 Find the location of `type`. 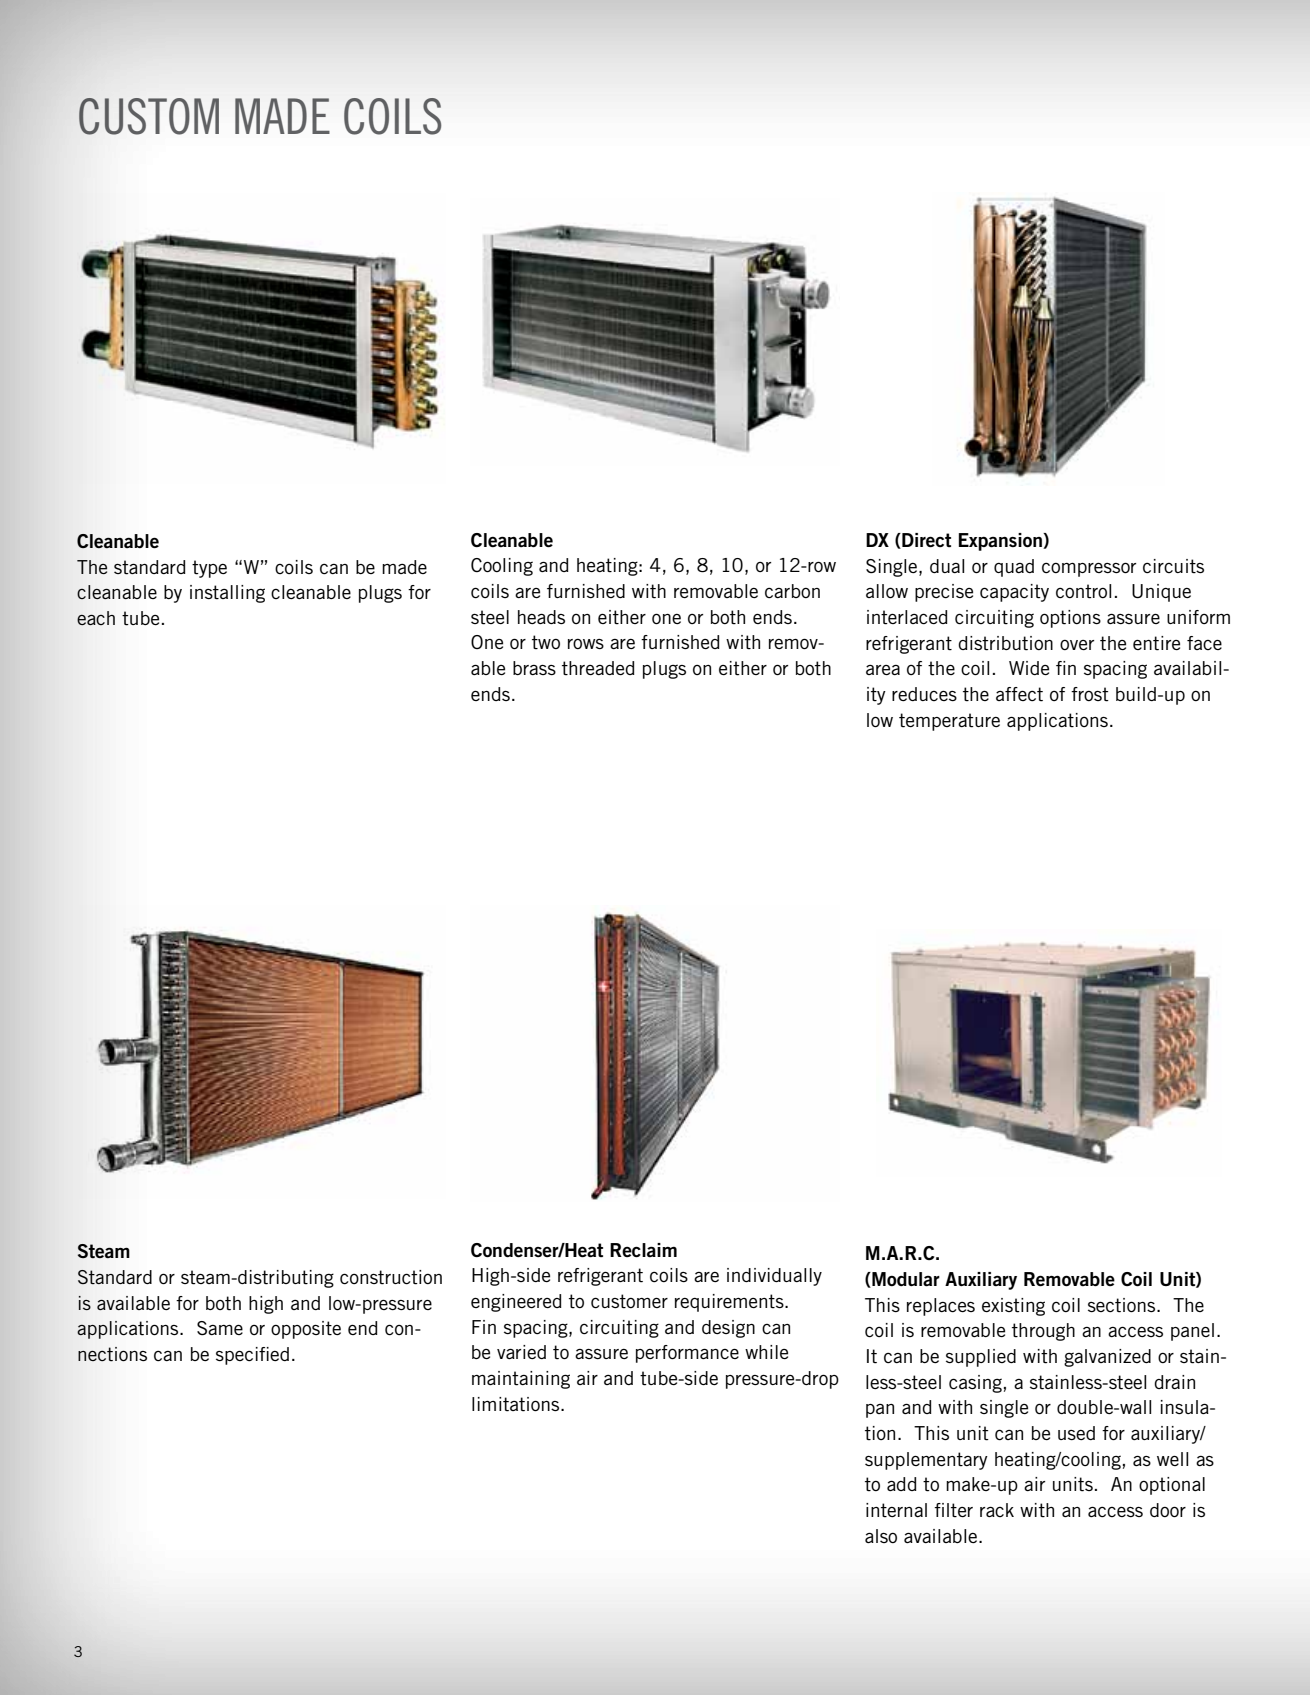

type is located at coordinates (209, 569).
